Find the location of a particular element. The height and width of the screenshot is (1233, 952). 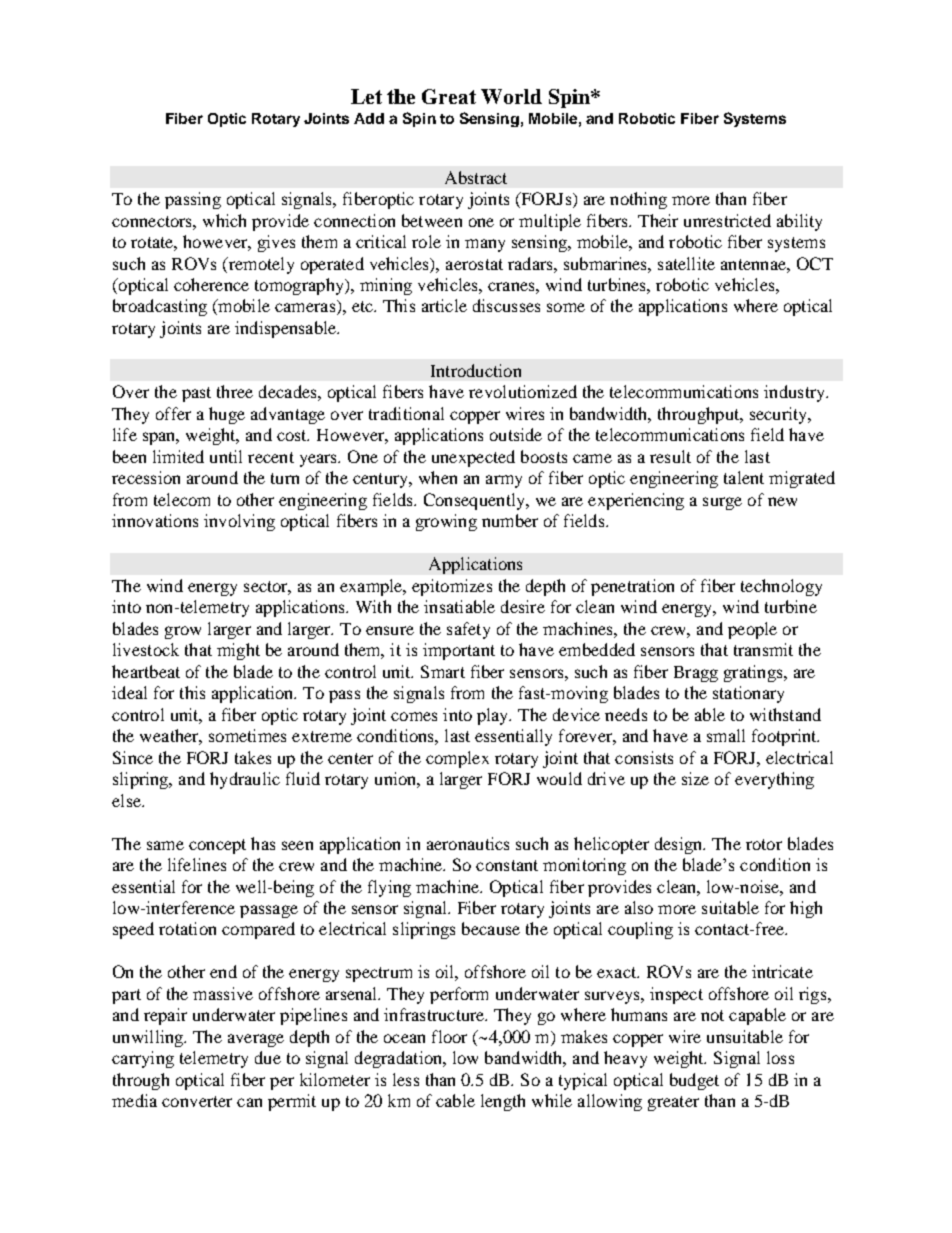

which is located at coordinates (224, 220).
